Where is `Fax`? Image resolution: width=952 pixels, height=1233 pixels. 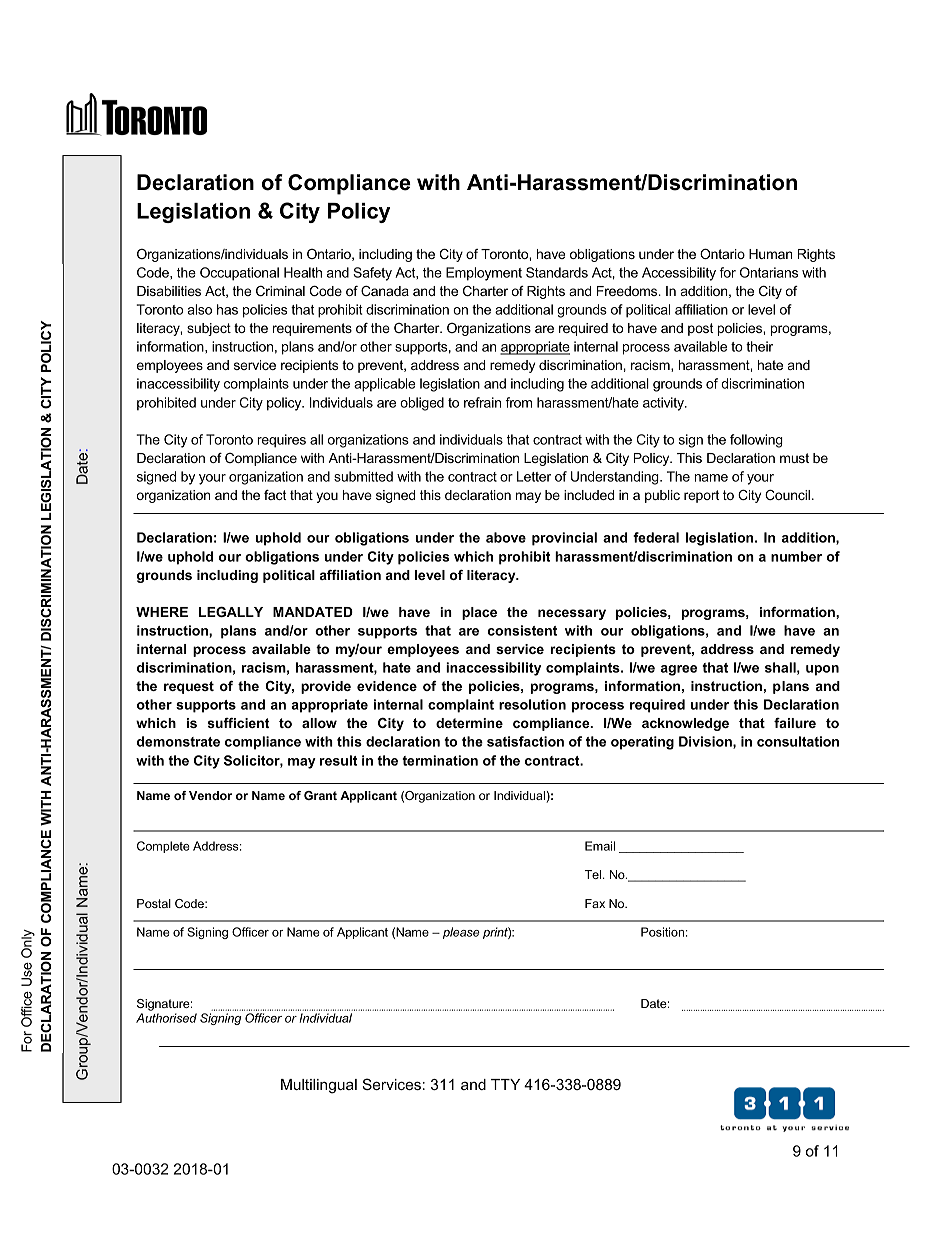 Fax is located at coordinates (595, 903).
